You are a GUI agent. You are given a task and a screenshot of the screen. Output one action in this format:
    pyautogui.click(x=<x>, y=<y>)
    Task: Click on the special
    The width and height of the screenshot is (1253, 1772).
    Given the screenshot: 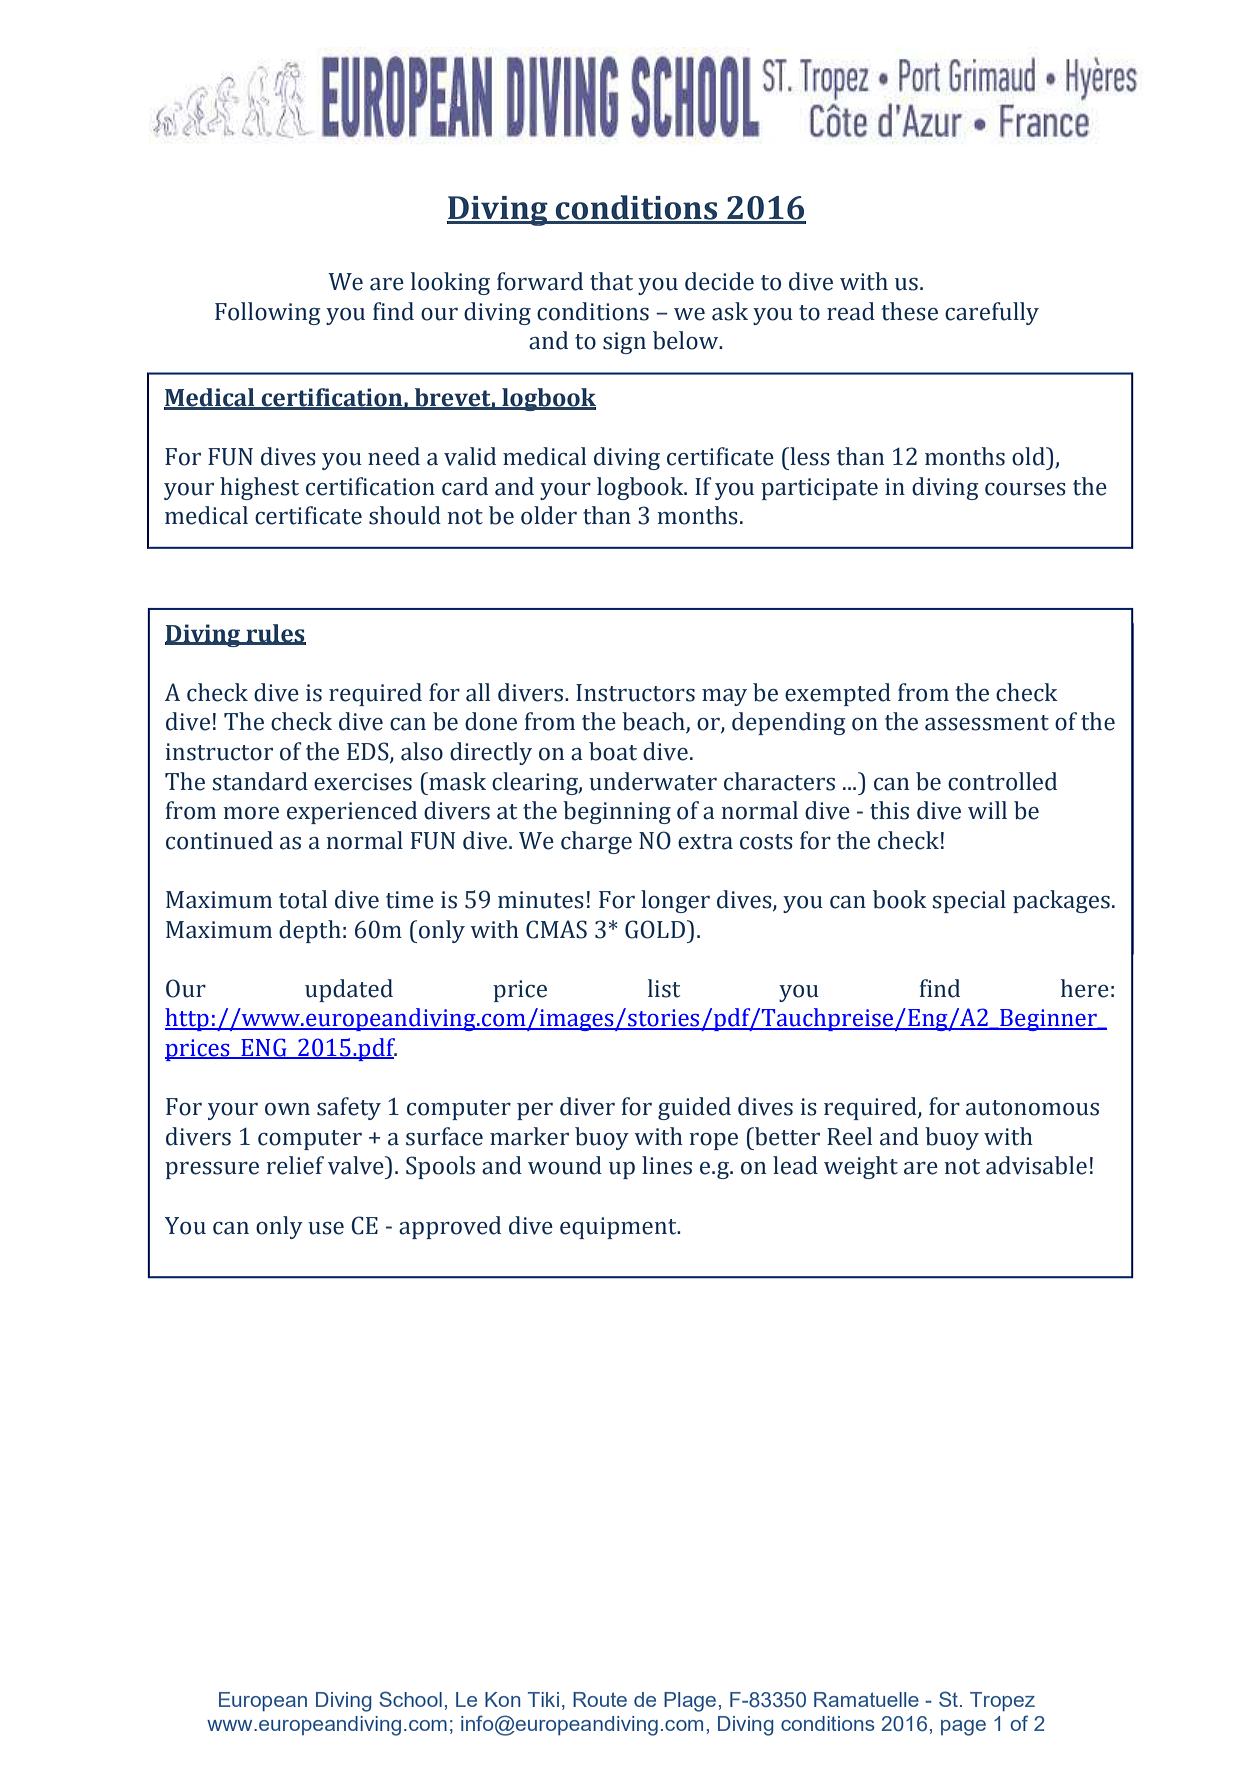 What is the action you would take?
    pyautogui.click(x=969, y=901)
